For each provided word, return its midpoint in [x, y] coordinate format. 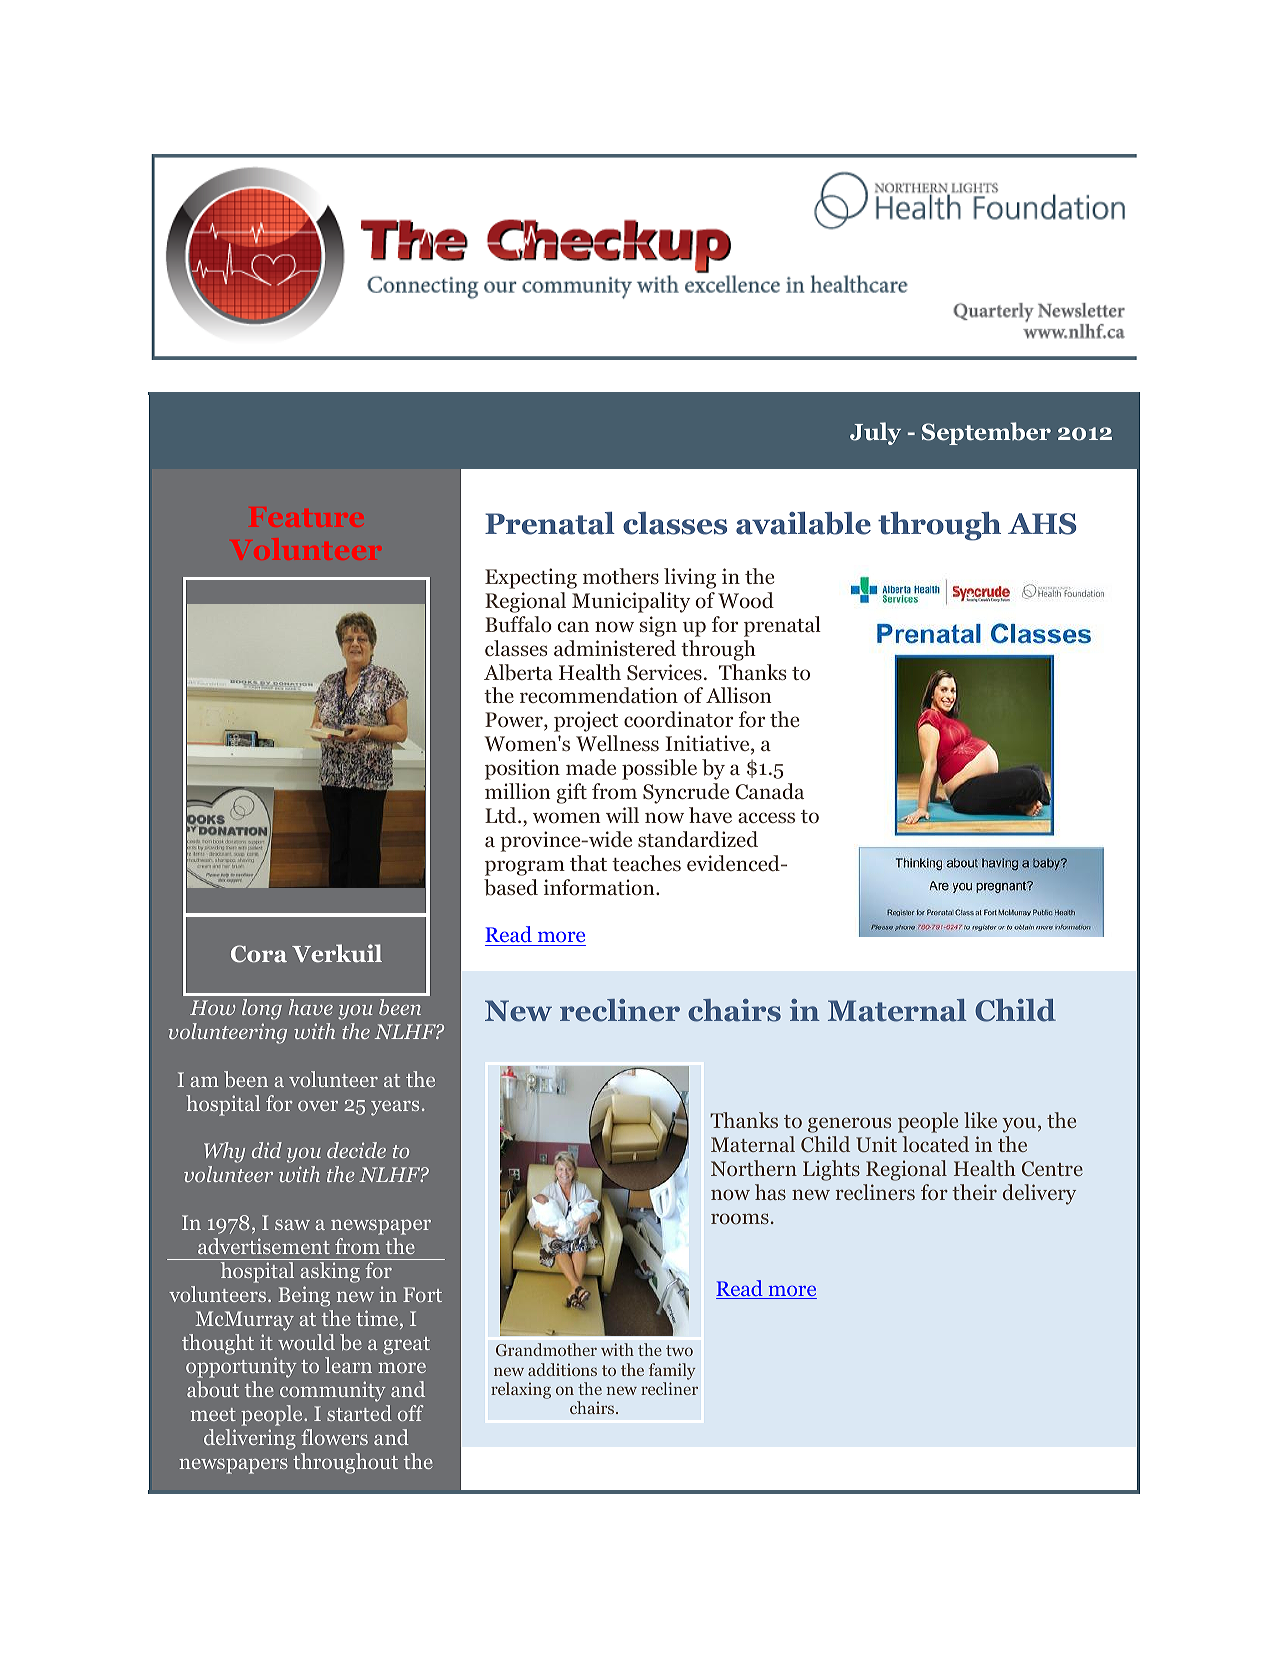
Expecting [531, 578]
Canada [770, 791]
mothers [621, 576]
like [980, 1120]
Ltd [502, 815]
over [318, 1106]
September [986, 433]
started [359, 1413]
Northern [754, 1168]
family [672, 1371]
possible [659, 769]
